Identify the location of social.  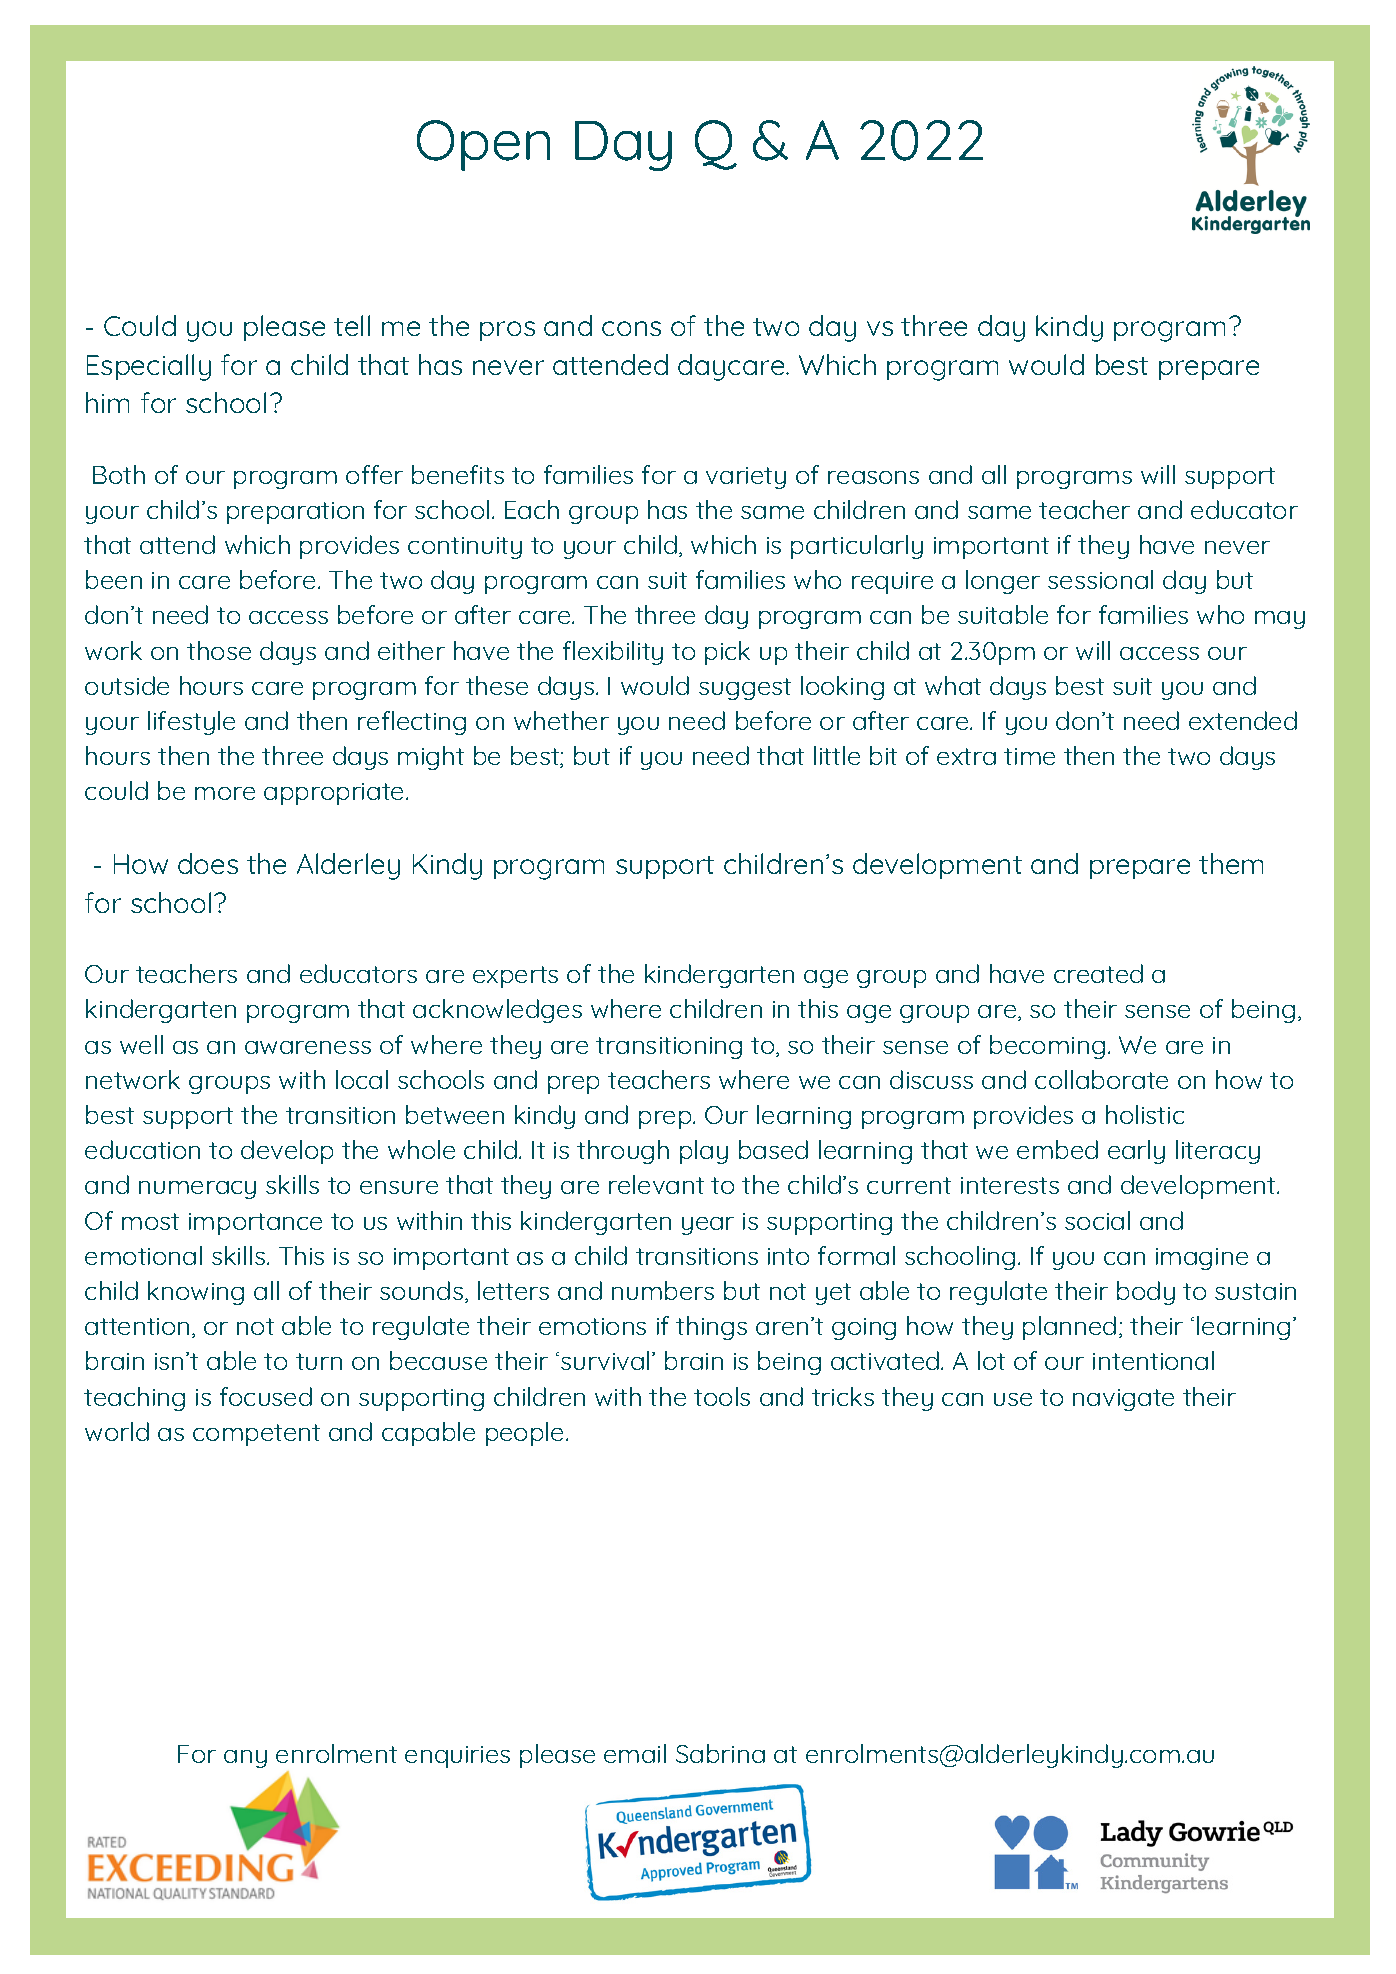
(1097, 1220).
